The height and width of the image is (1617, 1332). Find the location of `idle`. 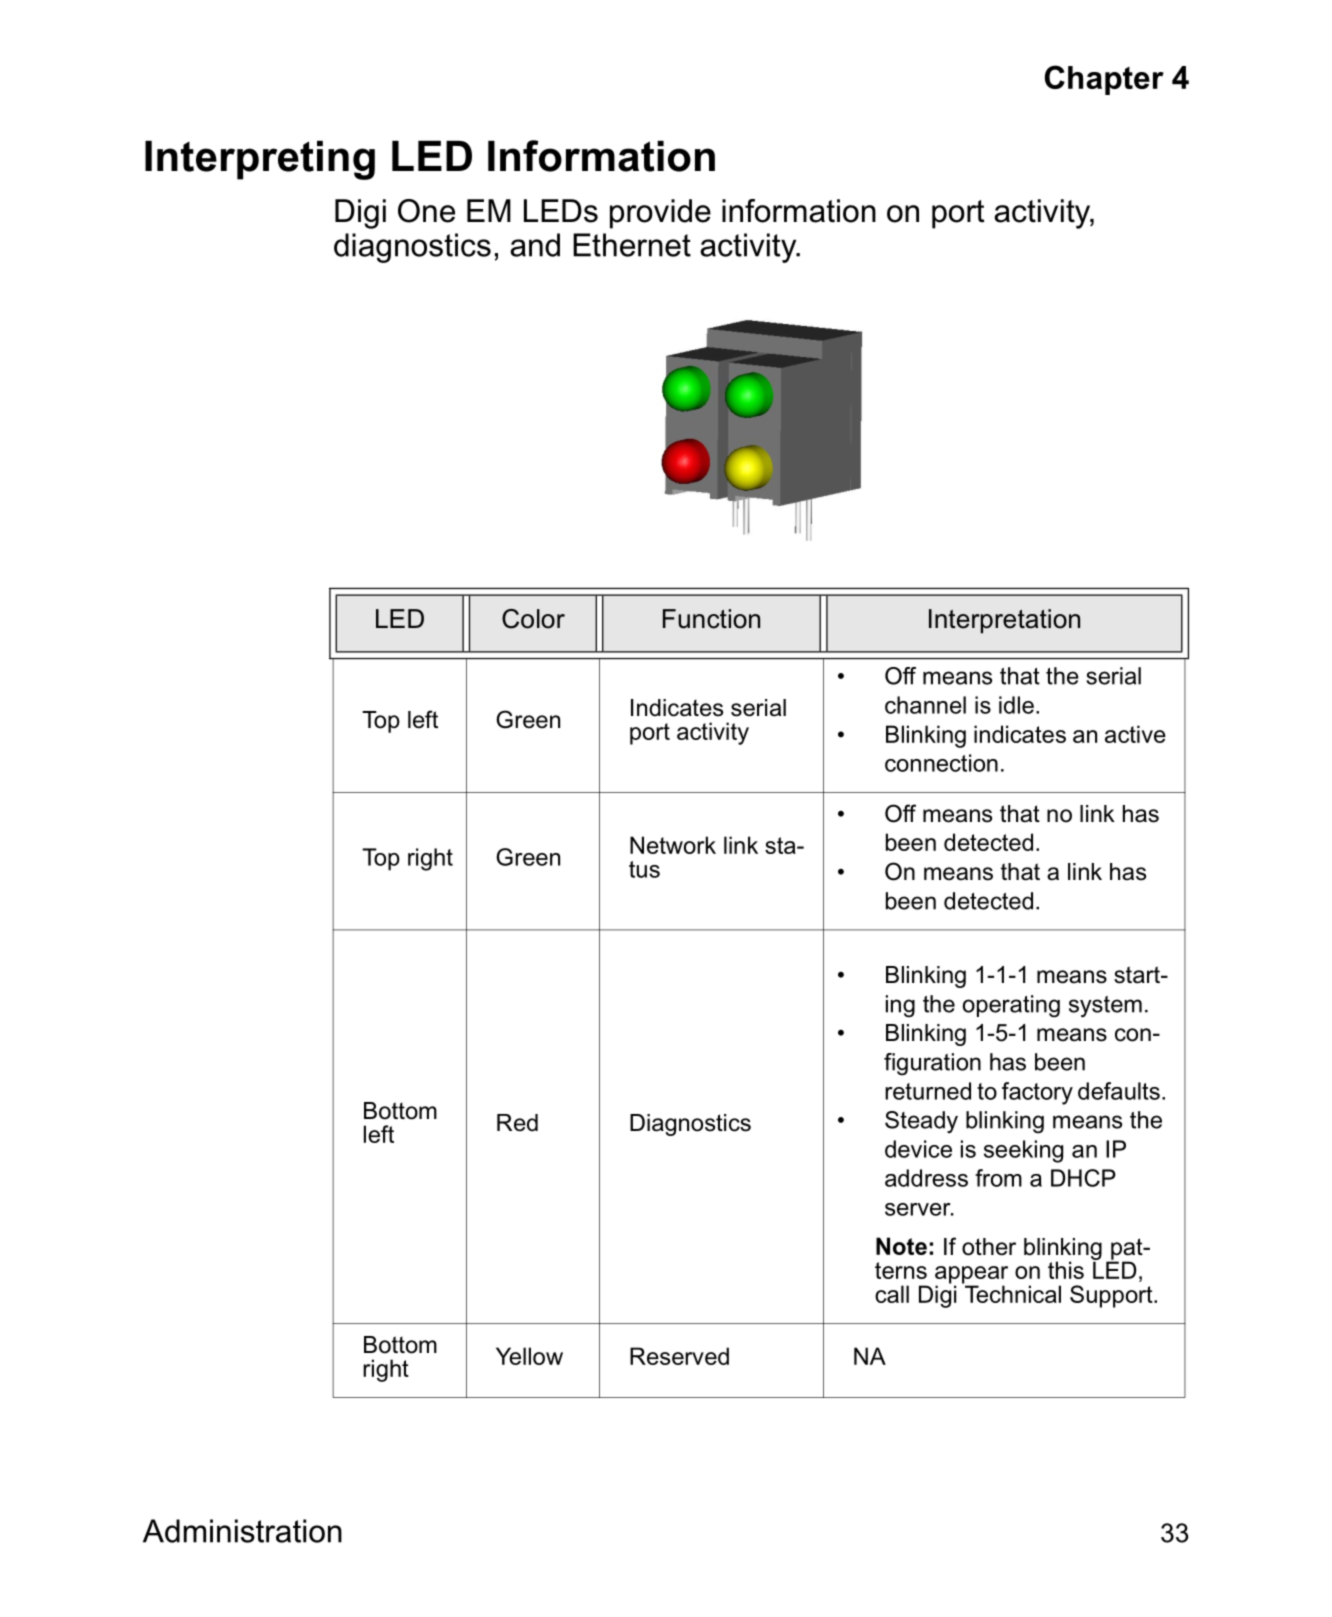

idle is located at coordinates (1018, 705).
